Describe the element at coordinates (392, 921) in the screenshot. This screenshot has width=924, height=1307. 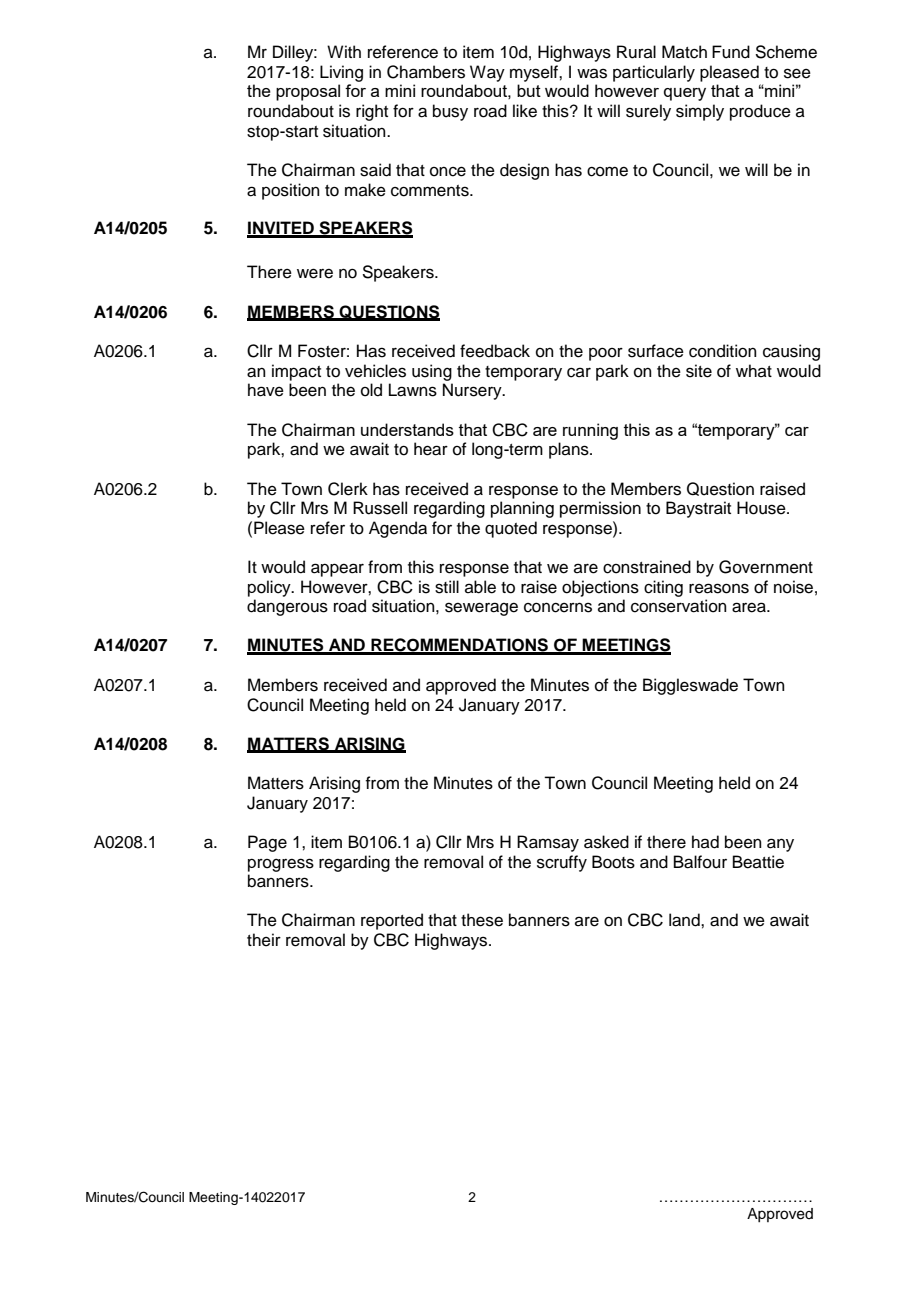
I see `reported` at that location.
